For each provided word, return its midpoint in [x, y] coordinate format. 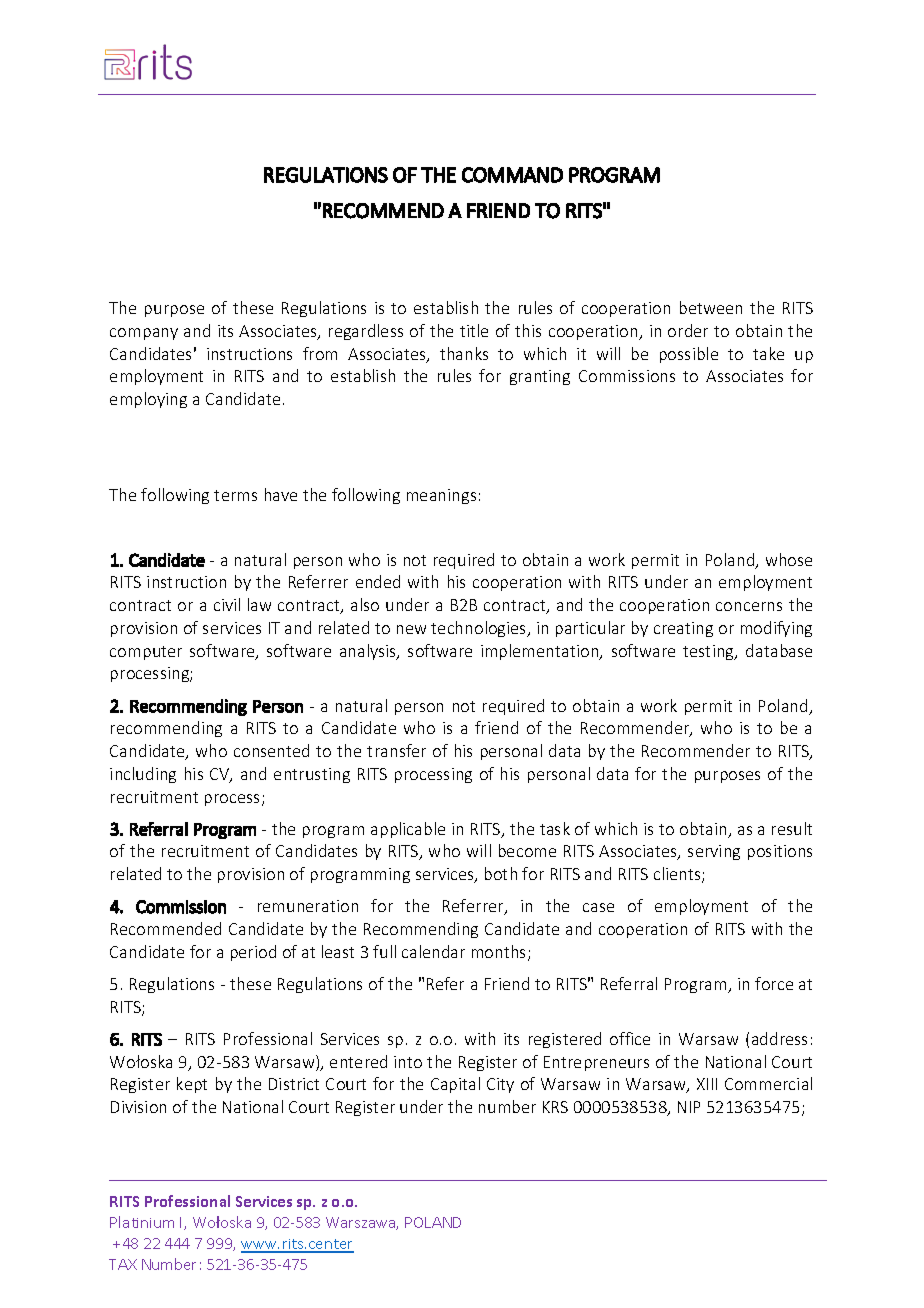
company [144, 334]
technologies [480, 629]
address [779, 1038]
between [711, 307]
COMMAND [512, 175]
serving [714, 852]
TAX [123, 1264]
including [143, 775]
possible [689, 355]
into [408, 1062]
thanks [464, 353]
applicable [408, 830]
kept [192, 1085]
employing [148, 400]
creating [683, 629]
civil [227, 604]
